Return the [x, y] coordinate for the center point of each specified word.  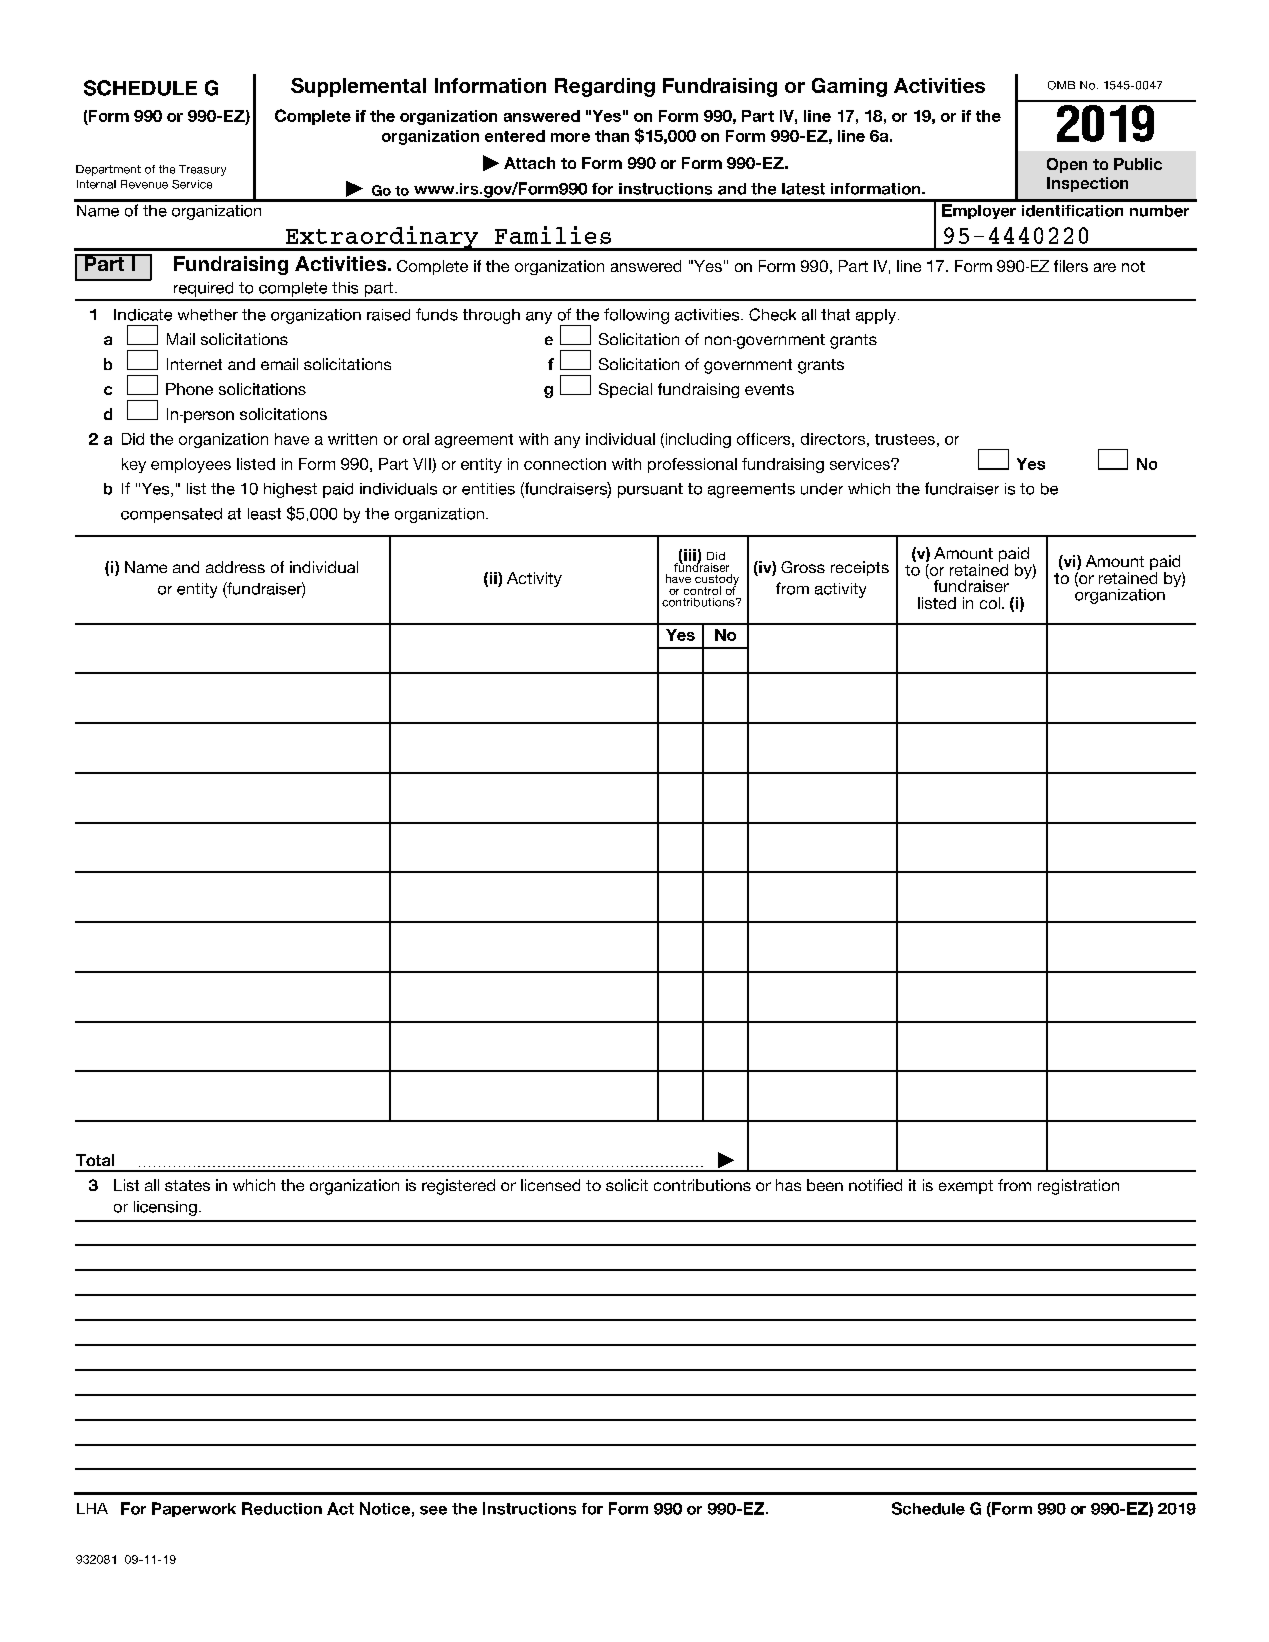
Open [1067, 165]
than [612, 136]
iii [690, 555]
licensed [550, 1185]
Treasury [202, 170]
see [433, 1510]
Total [95, 1160]
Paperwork [194, 1509]
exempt [966, 1187]
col [990, 603]
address [235, 567]
